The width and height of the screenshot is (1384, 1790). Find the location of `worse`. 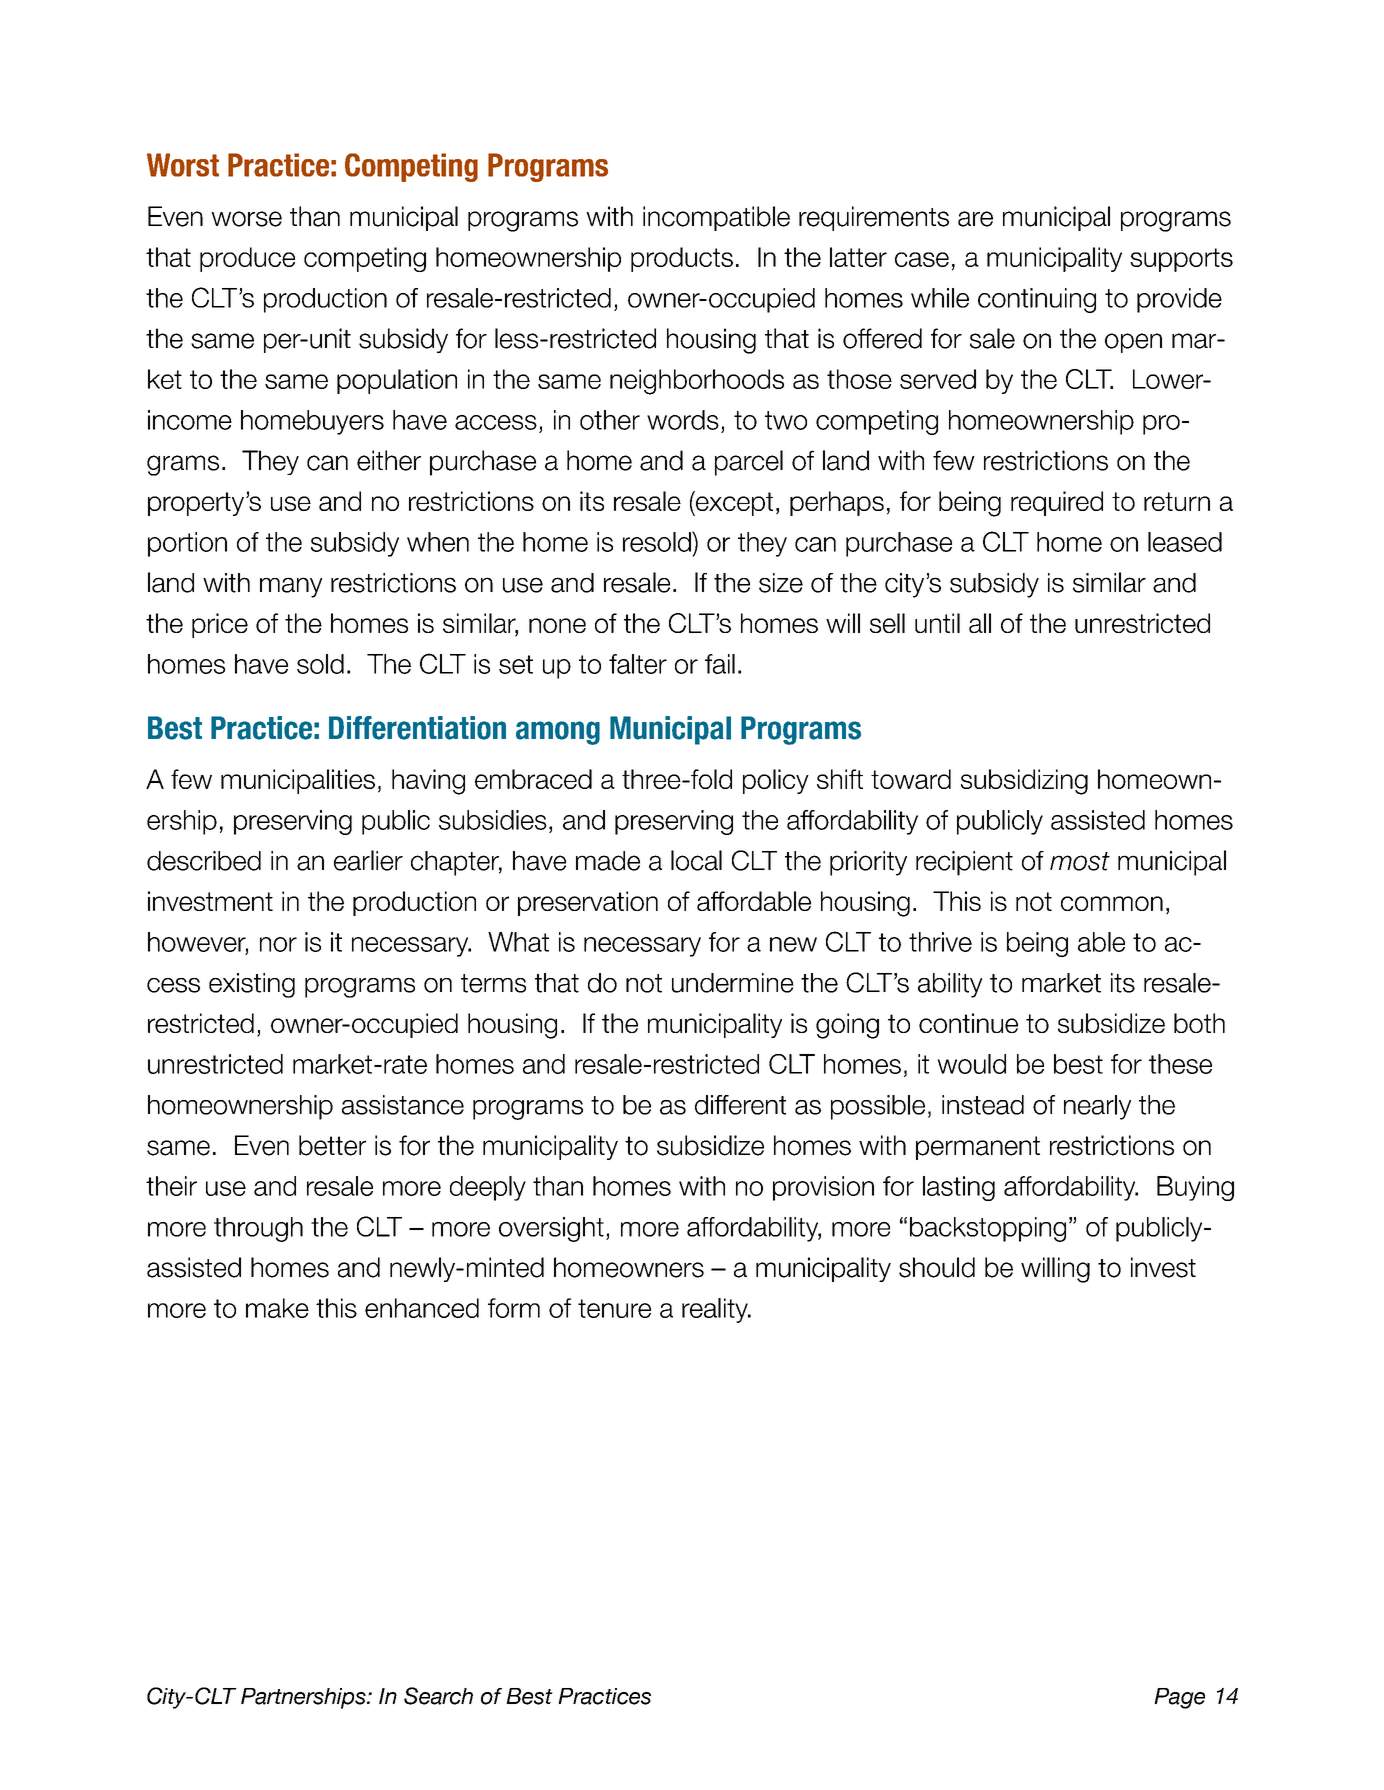

worse is located at coordinates (246, 219).
